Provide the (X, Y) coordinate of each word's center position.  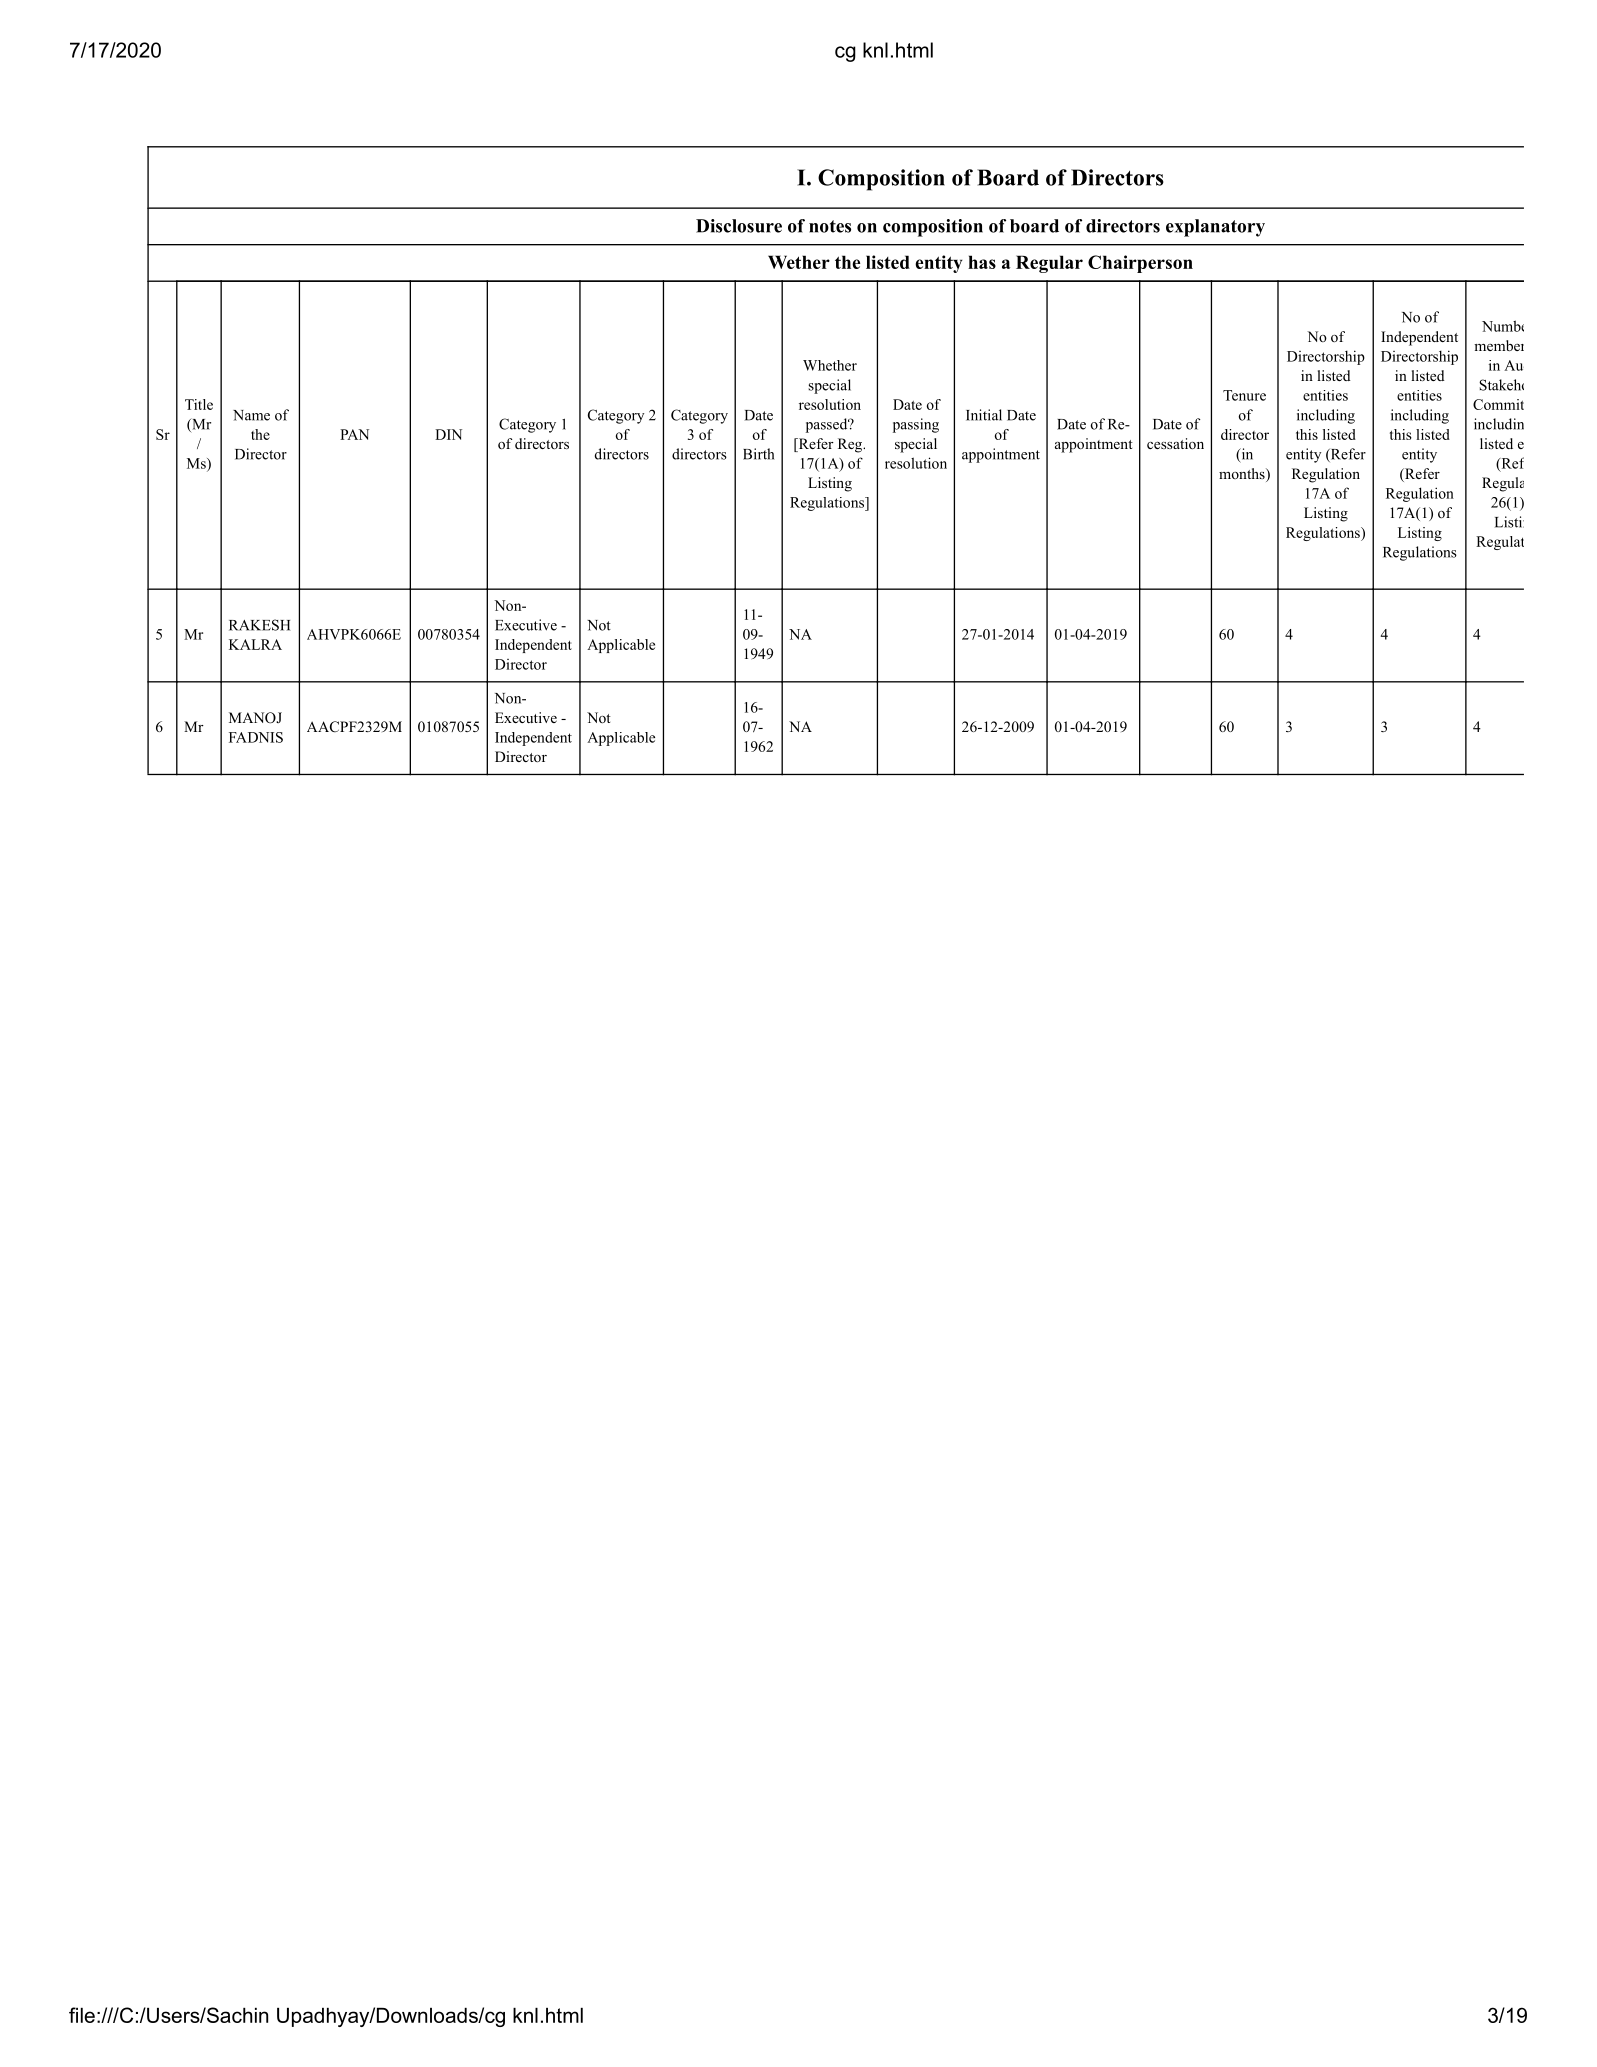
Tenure (1244, 395)
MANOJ (255, 718)
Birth (758, 454)
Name (251, 415)
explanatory (1215, 228)
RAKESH (259, 625)
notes (830, 226)
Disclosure (739, 226)
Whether (830, 365)
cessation (1175, 443)
